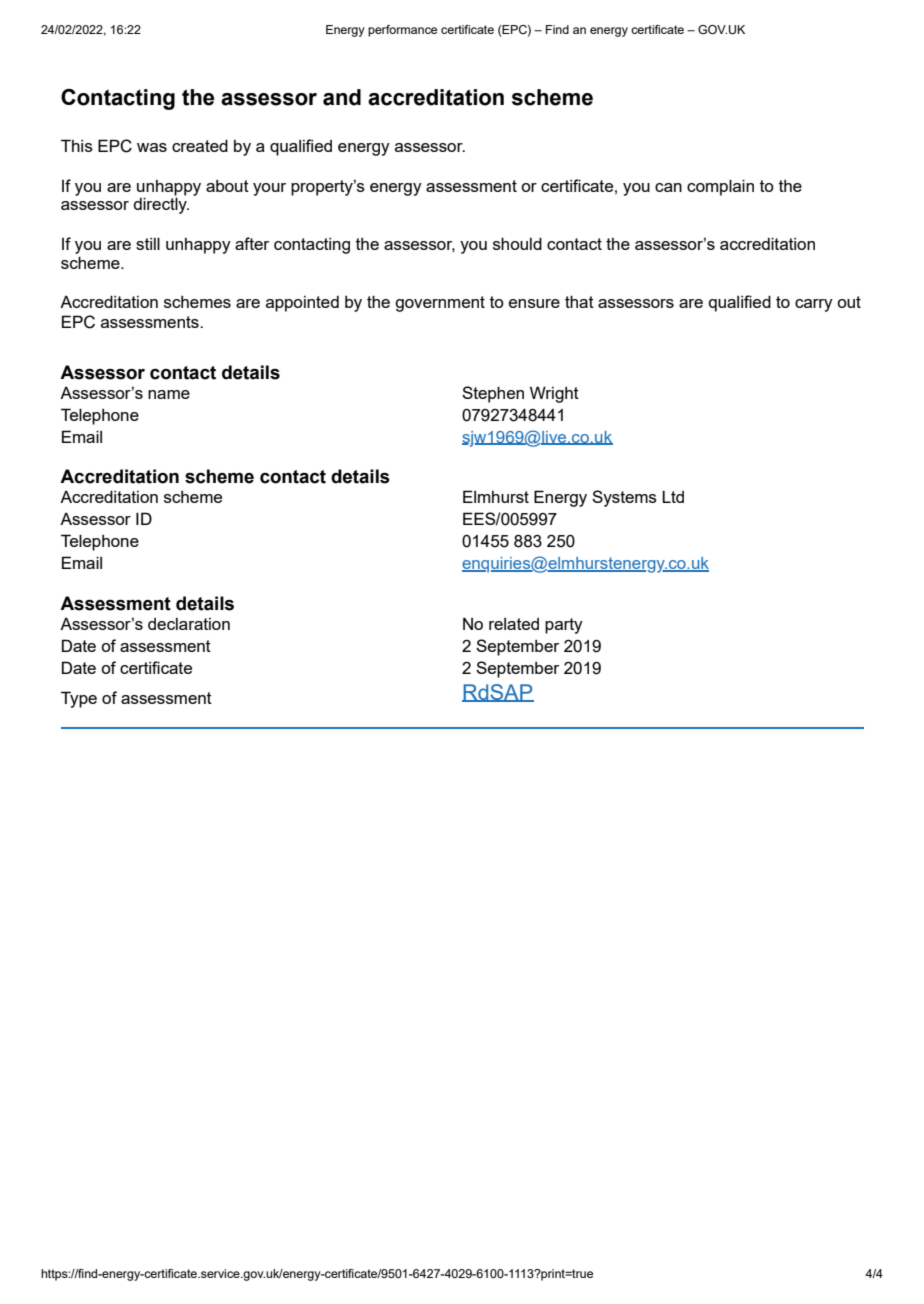 The width and height of the screenshot is (924, 1304). Describe the element at coordinates (673, 496) in the screenshot. I see `Ltd` at that location.
